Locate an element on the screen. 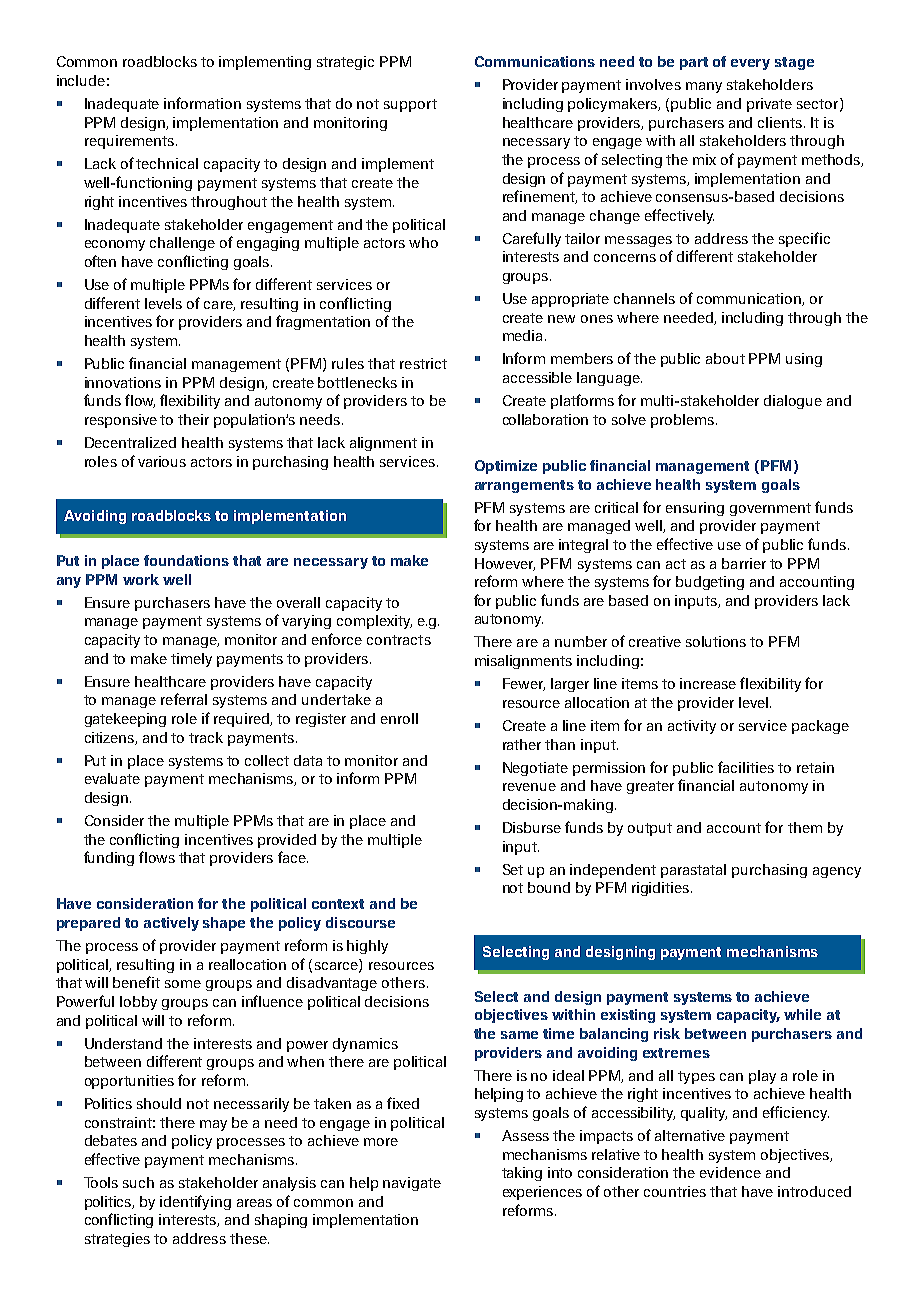 The image size is (924, 1308). restrict is located at coordinates (423, 363).
